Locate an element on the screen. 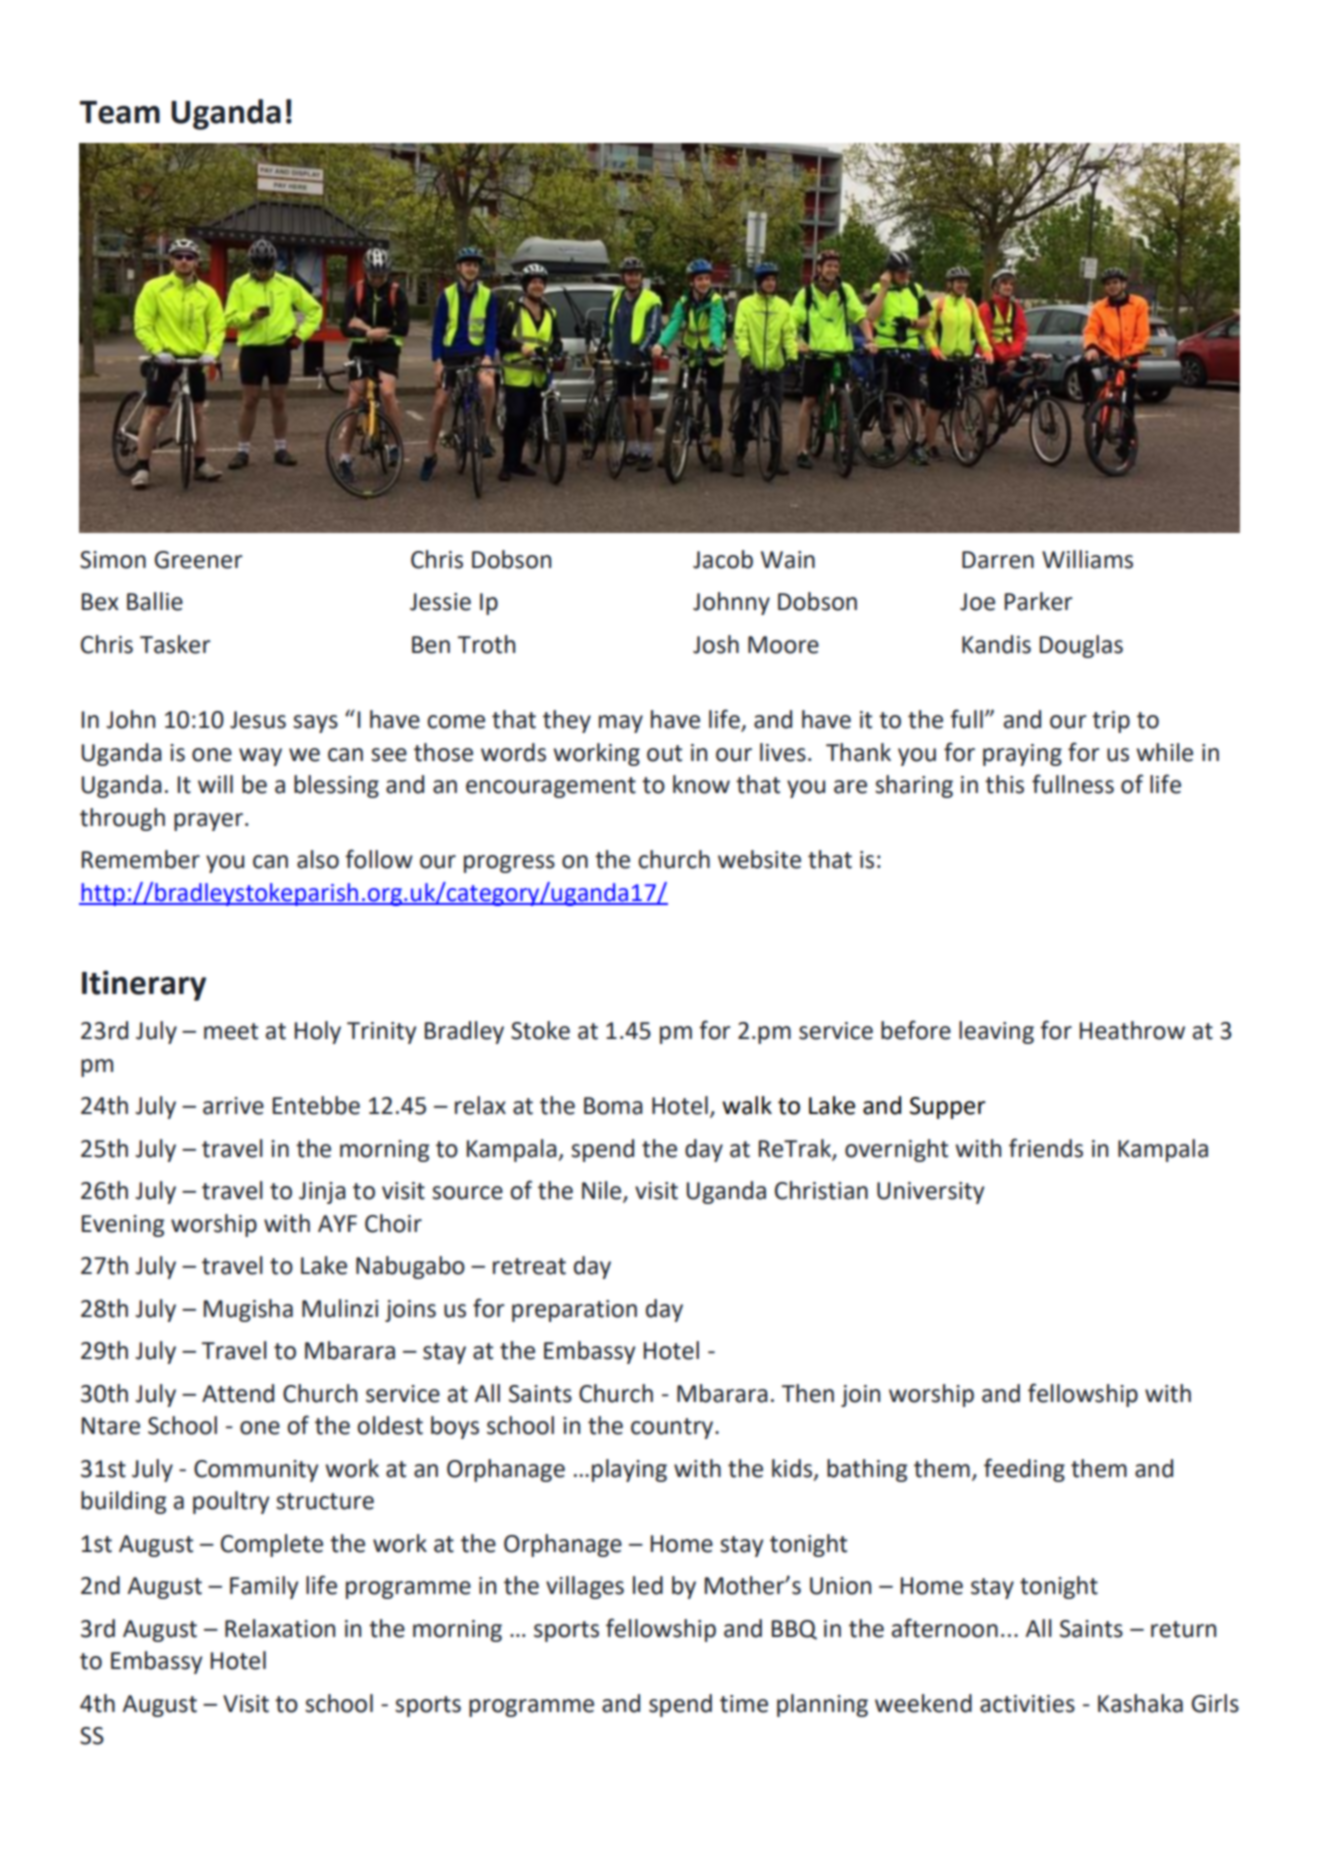  led is located at coordinates (648, 1585).
